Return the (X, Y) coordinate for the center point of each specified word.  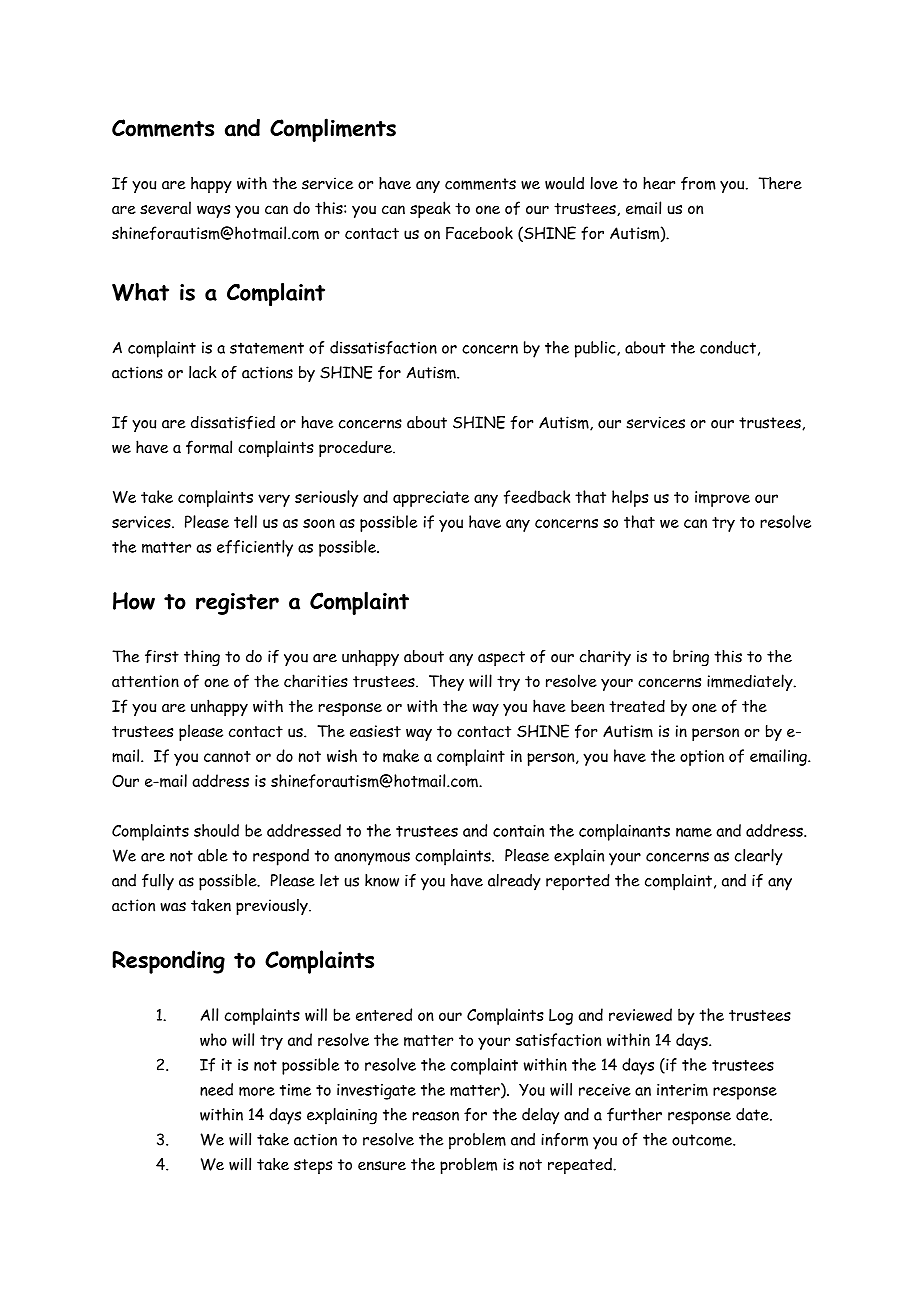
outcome (703, 1140)
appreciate (431, 499)
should (216, 830)
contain (518, 831)
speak (430, 209)
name (694, 832)
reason (435, 1116)
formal (209, 447)
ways (213, 211)
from (698, 183)
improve (722, 499)
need (216, 1089)
